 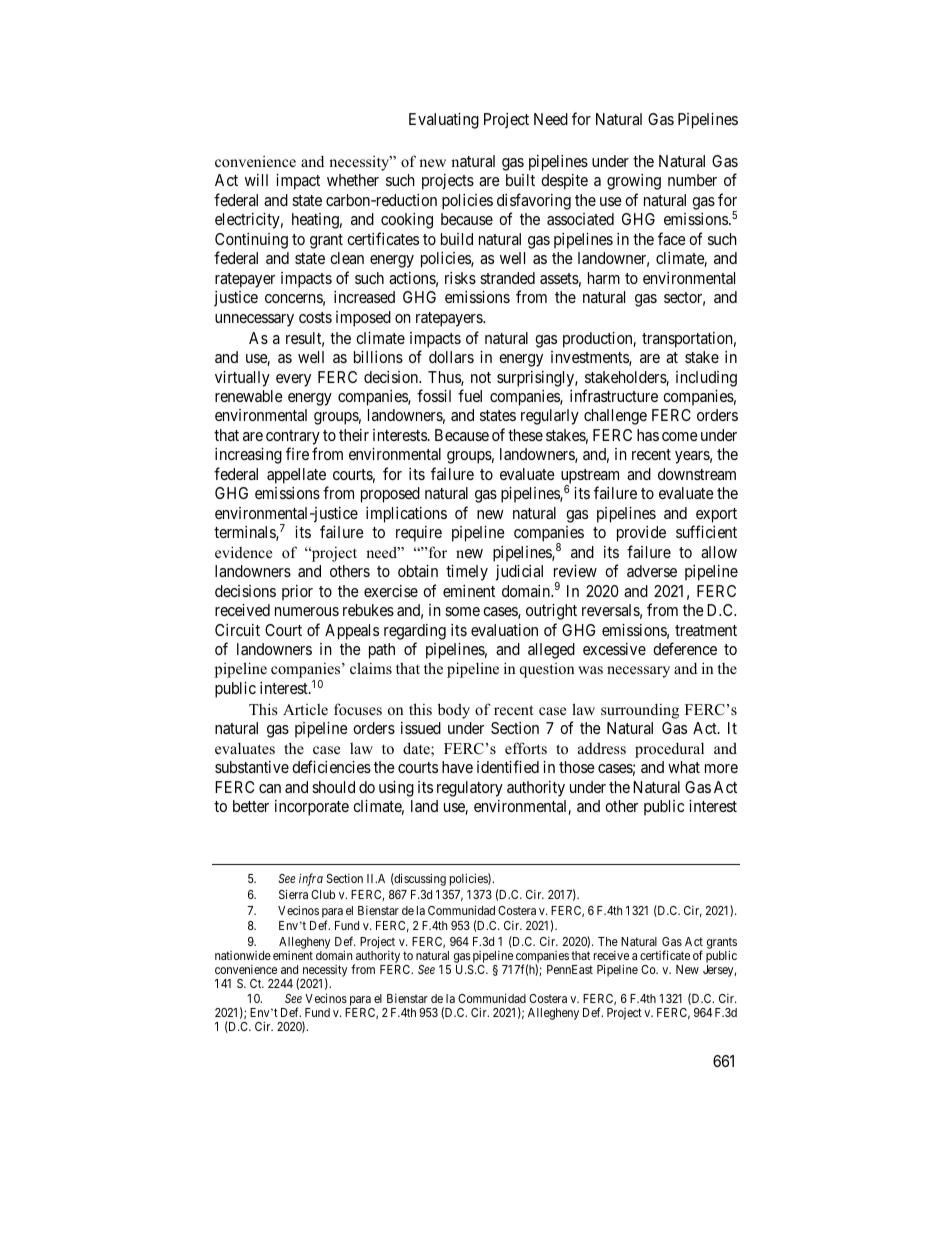 What do you see at coordinates (470, 395) in the document?
I see `fuel` at bounding box center [470, 395].
